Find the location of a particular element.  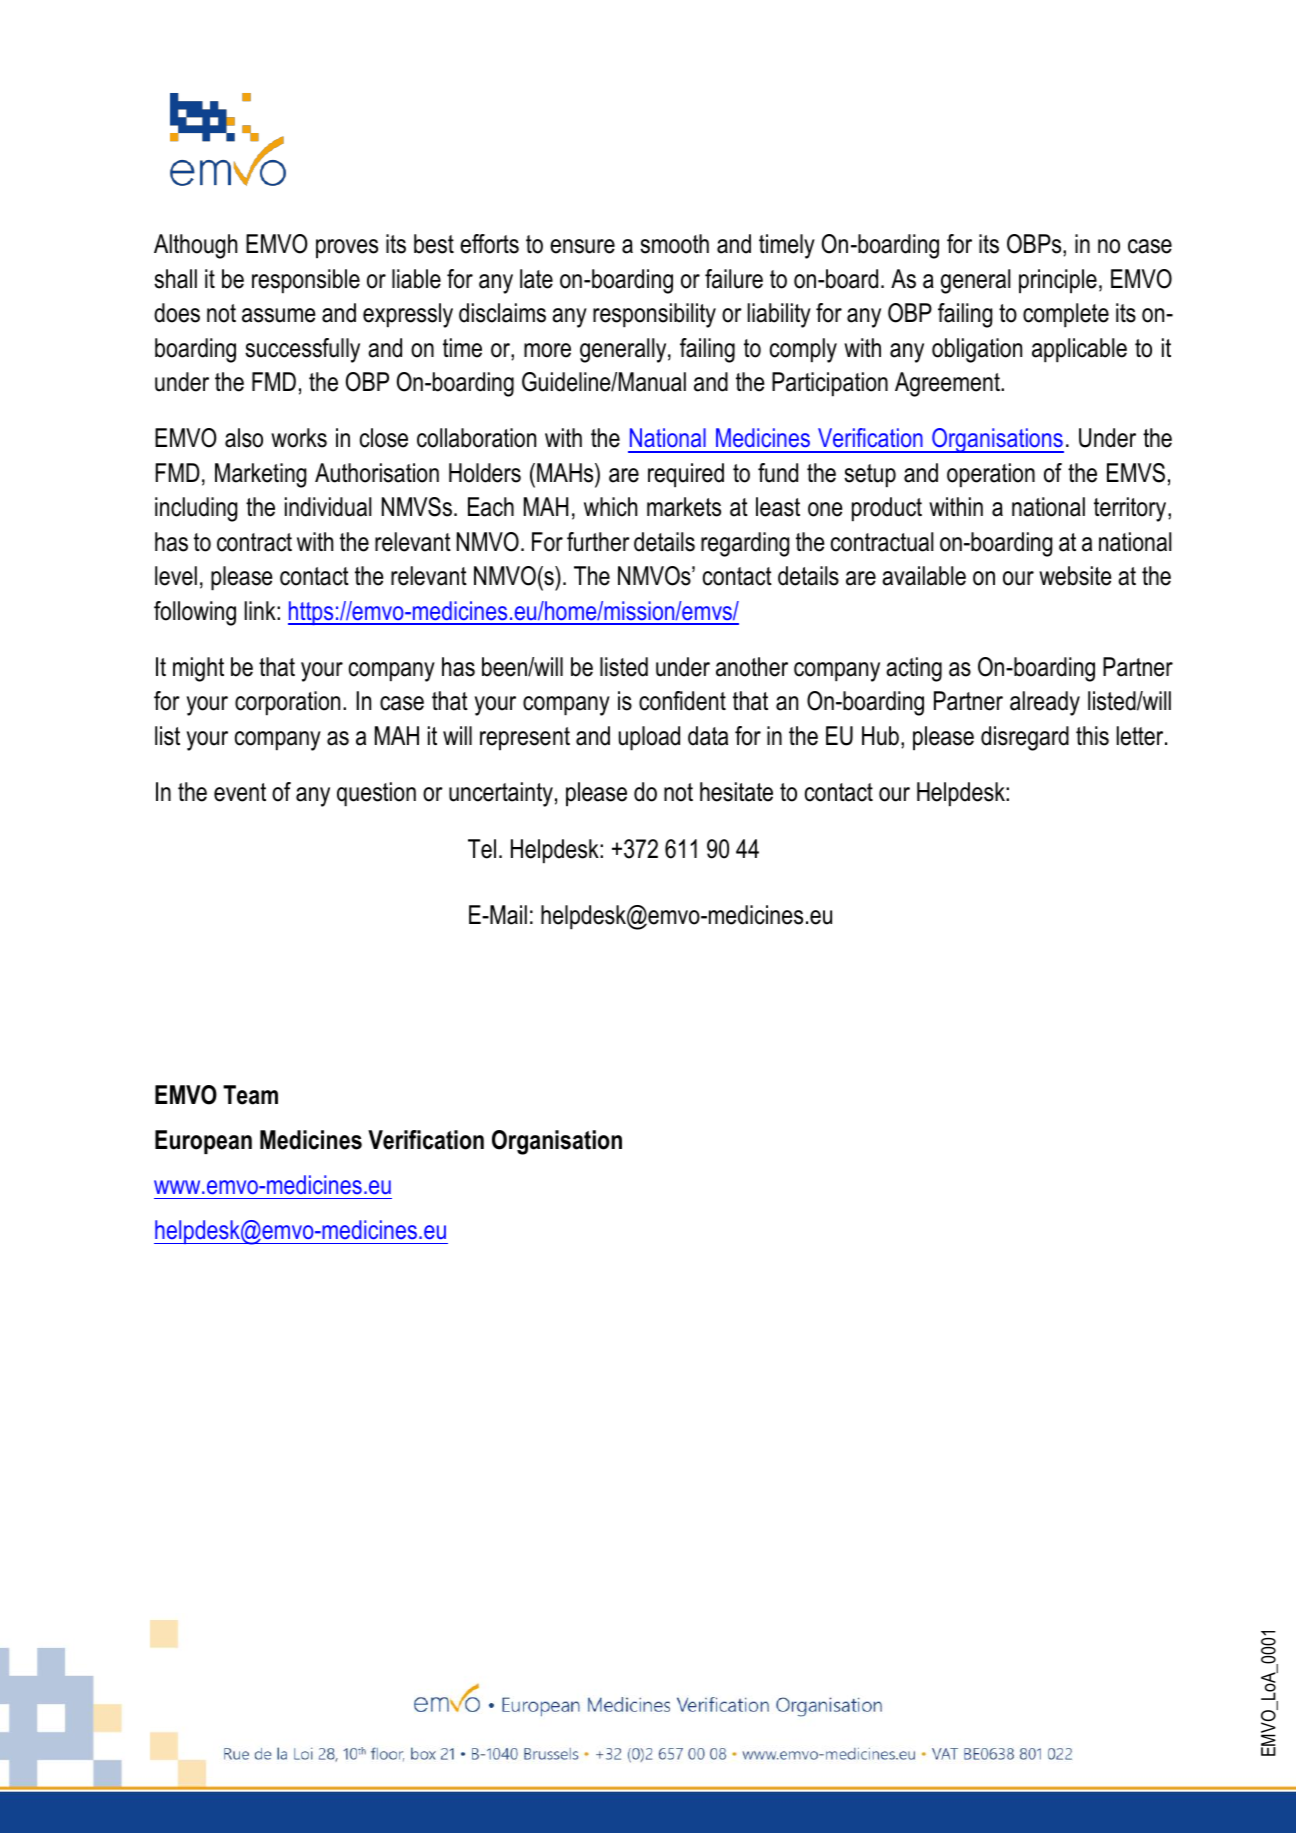

smooth is located at coordinates (674, 244).
